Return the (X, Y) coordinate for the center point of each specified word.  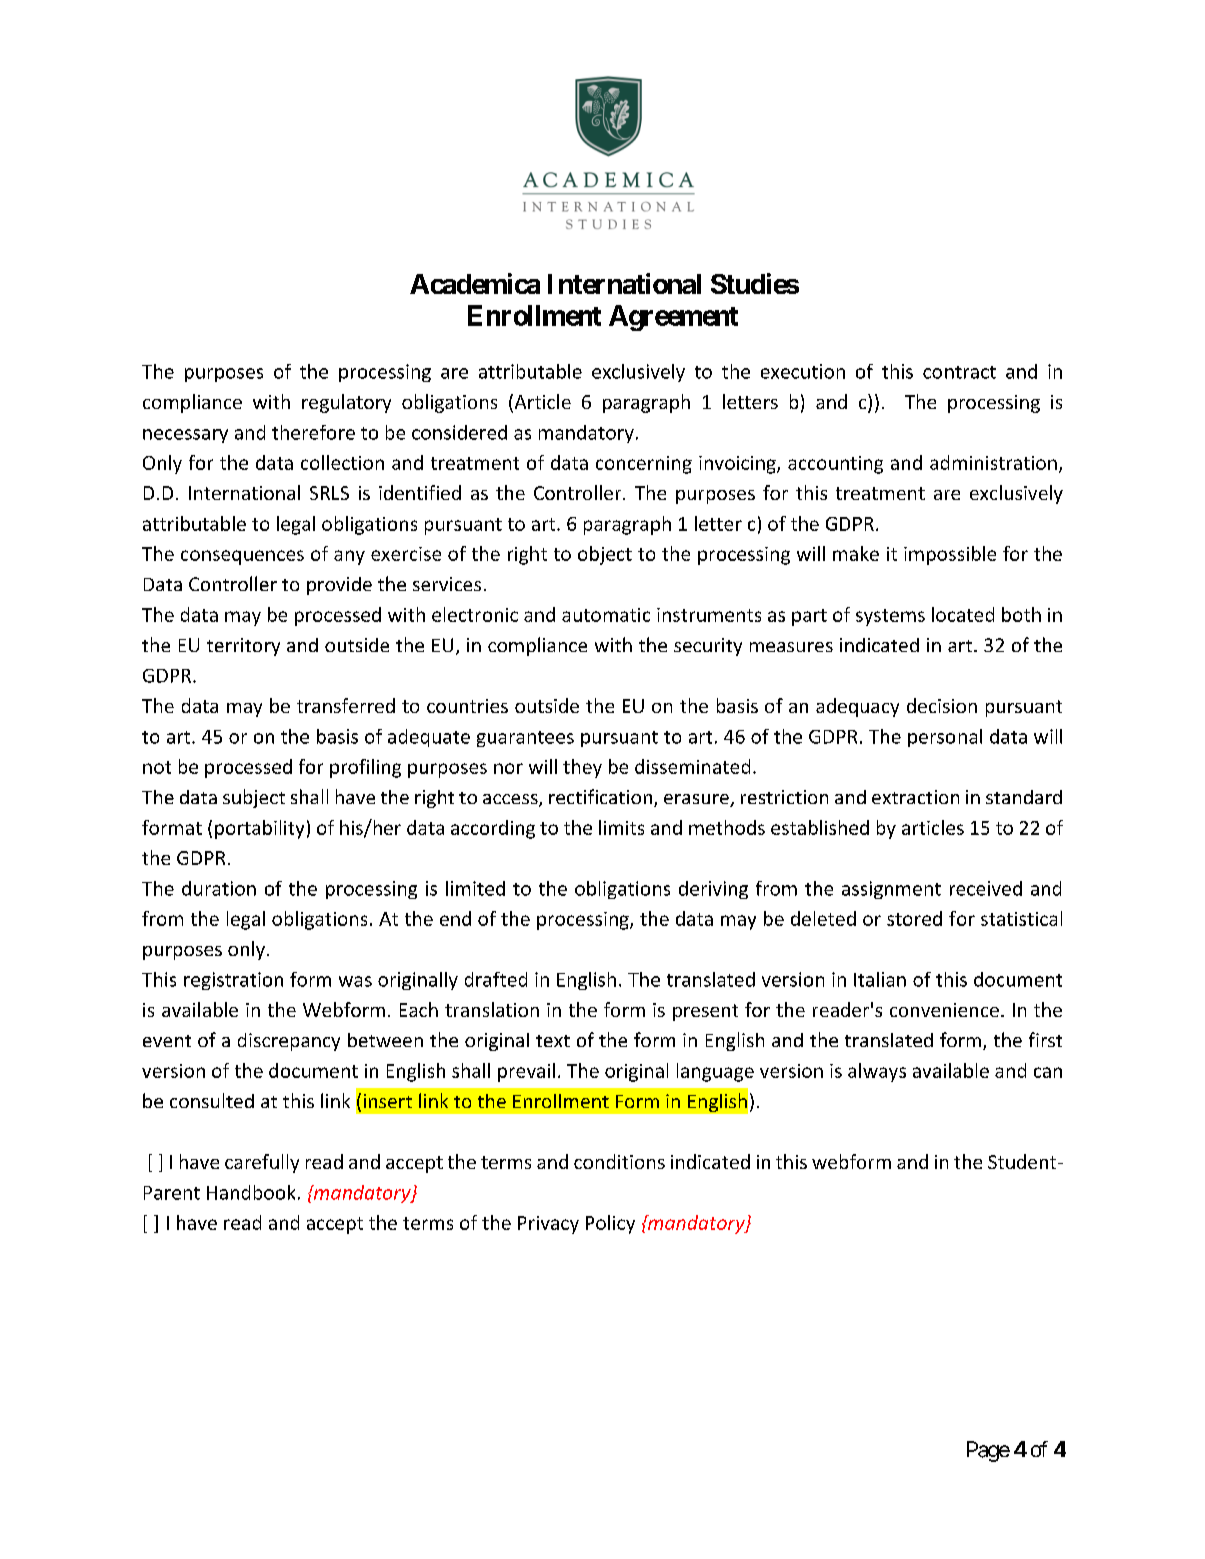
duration (219, 888)
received (986, 888)
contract (959, 372)
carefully (262, 1163)
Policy (610, 1224)
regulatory (346, 403)
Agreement (673, 318)
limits (621, 827)
